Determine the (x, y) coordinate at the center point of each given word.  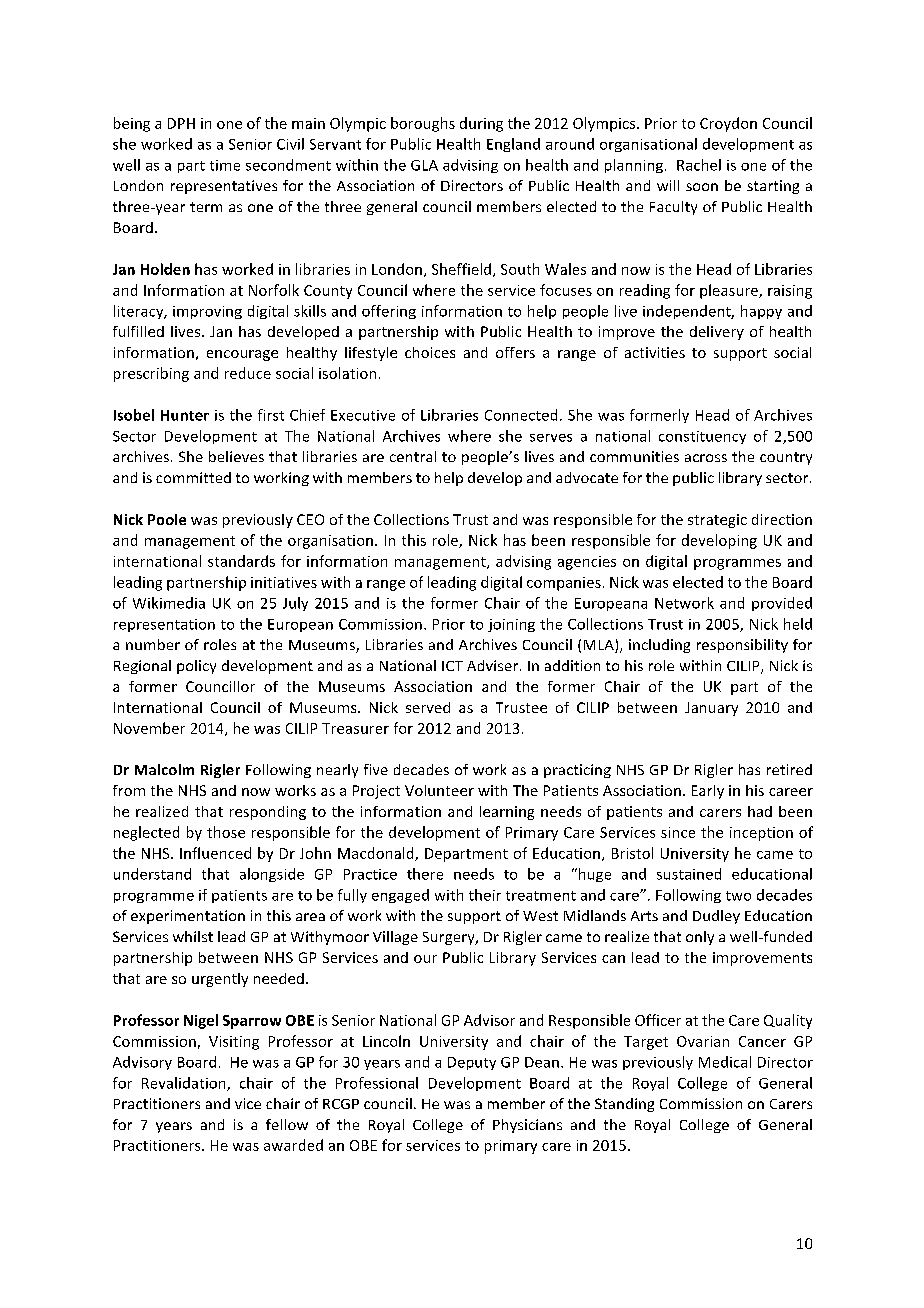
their (485, 895)
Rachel (699, 165)
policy (196, 667)
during (481, 124)
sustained (689, 874)
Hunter (185, 415)
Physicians (527, 1126)
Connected (521, 415)
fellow (287, 1124)
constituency (702, 437)
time (225, 165)
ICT (452, 666)
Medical (725, 1062)
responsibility (742, 646)
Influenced (215, 853)
